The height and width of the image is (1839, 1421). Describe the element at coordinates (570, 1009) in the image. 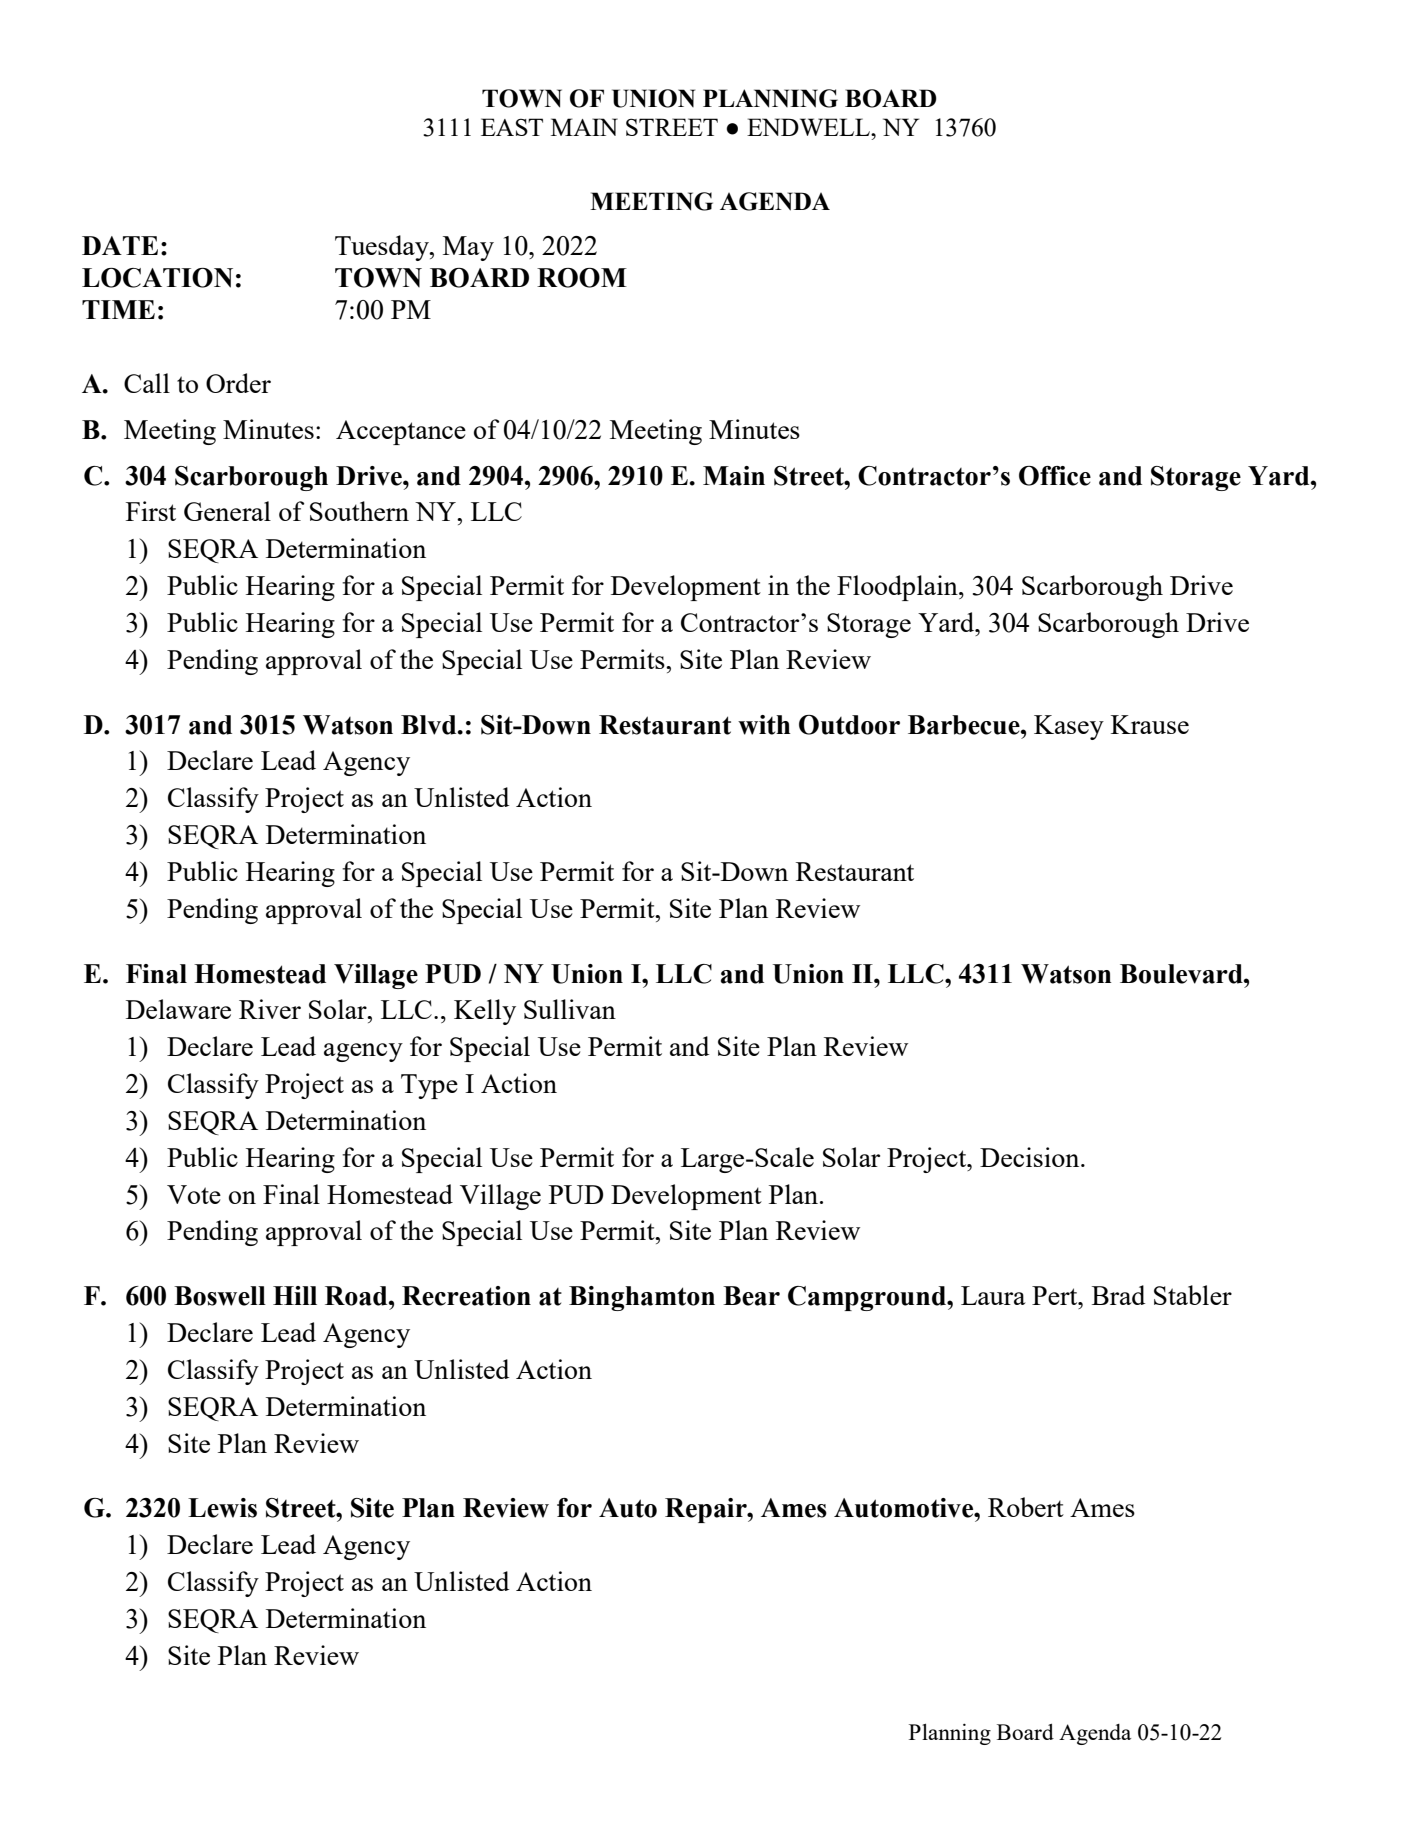

I see `Sullivan` at that location.
